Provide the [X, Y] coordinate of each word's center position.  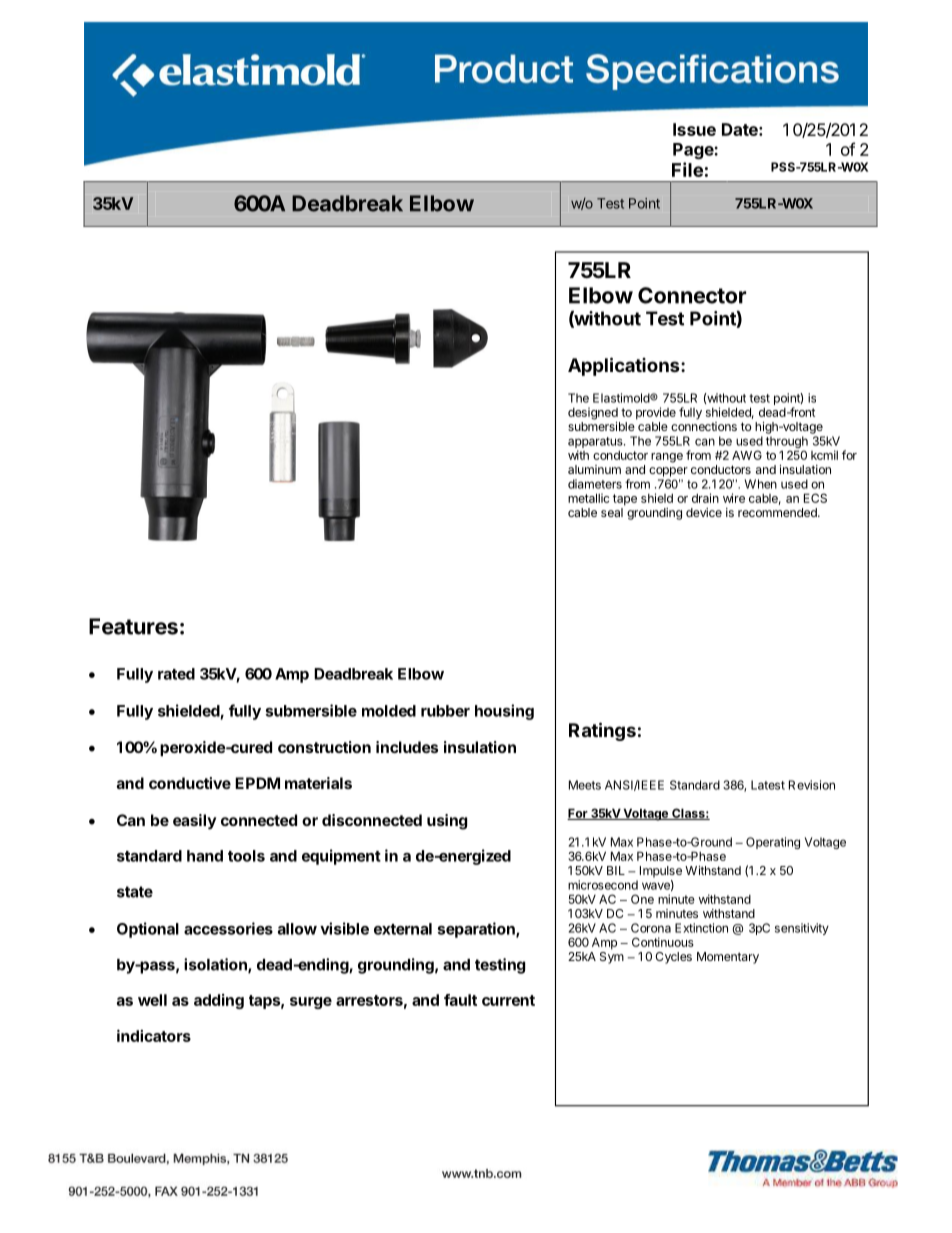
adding [219, 1001]
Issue [694, 129]
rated [176, 674]
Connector [692, 295]
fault [460, 1000]
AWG [747, 455]
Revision [812, 785]
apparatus [596, 444]
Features [133, 626]
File [687, 169]
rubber [445, 711]
